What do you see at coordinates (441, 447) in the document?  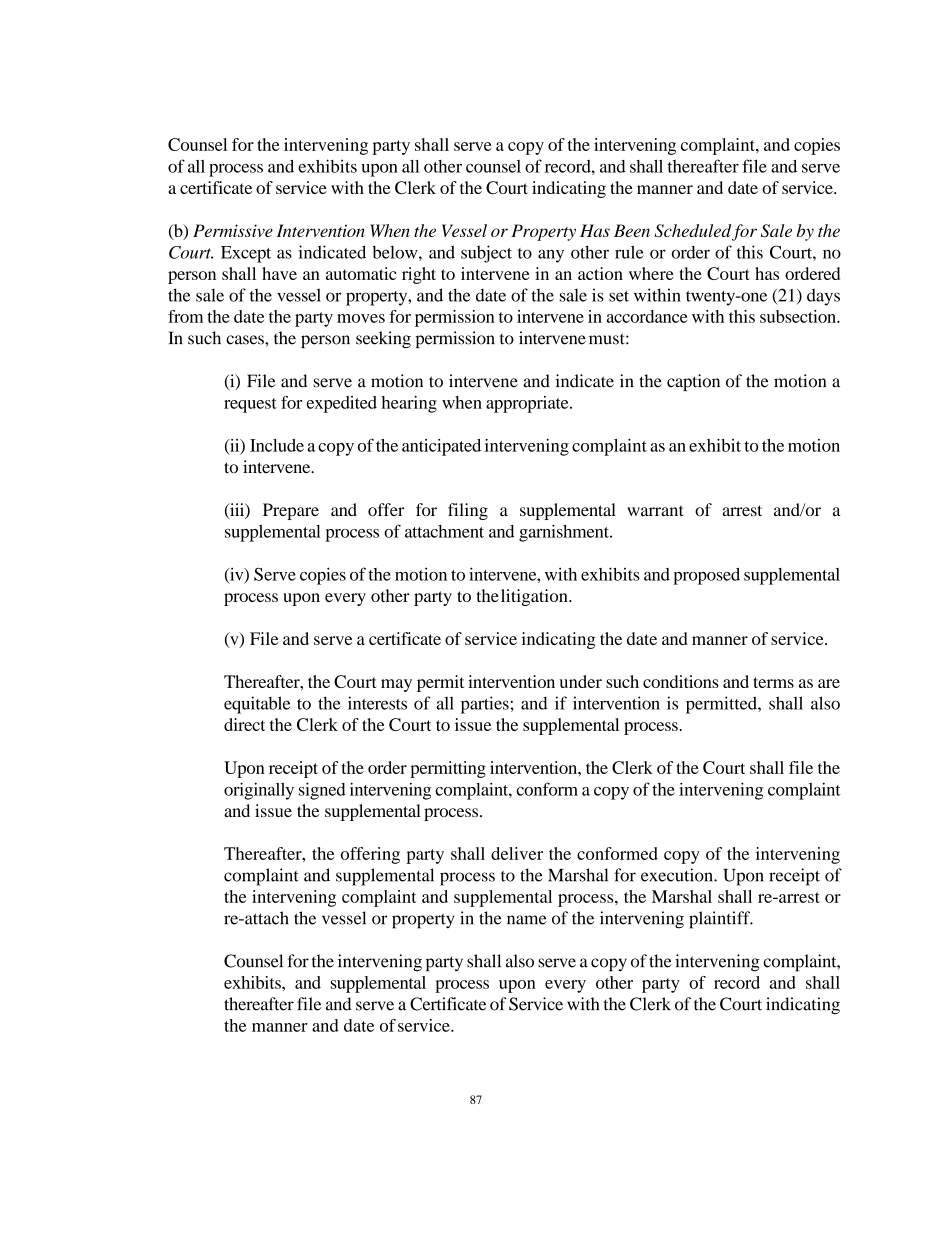 I see `anticipated` at bounding box center [441, 447].
